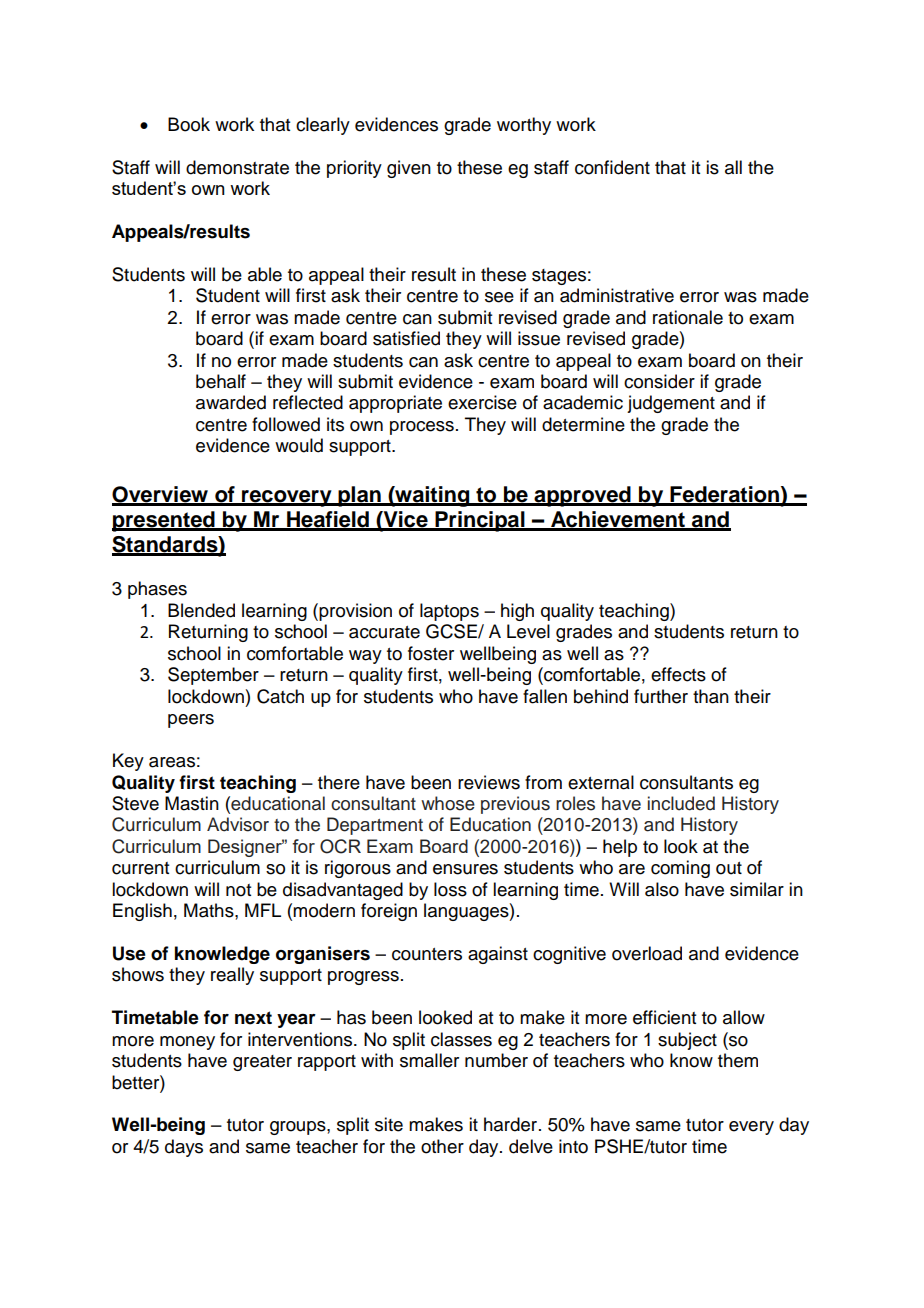 This image has height=1308, width=924. Describe the element at coordinates (751, 1128) in the image. I see `every` at that location.
